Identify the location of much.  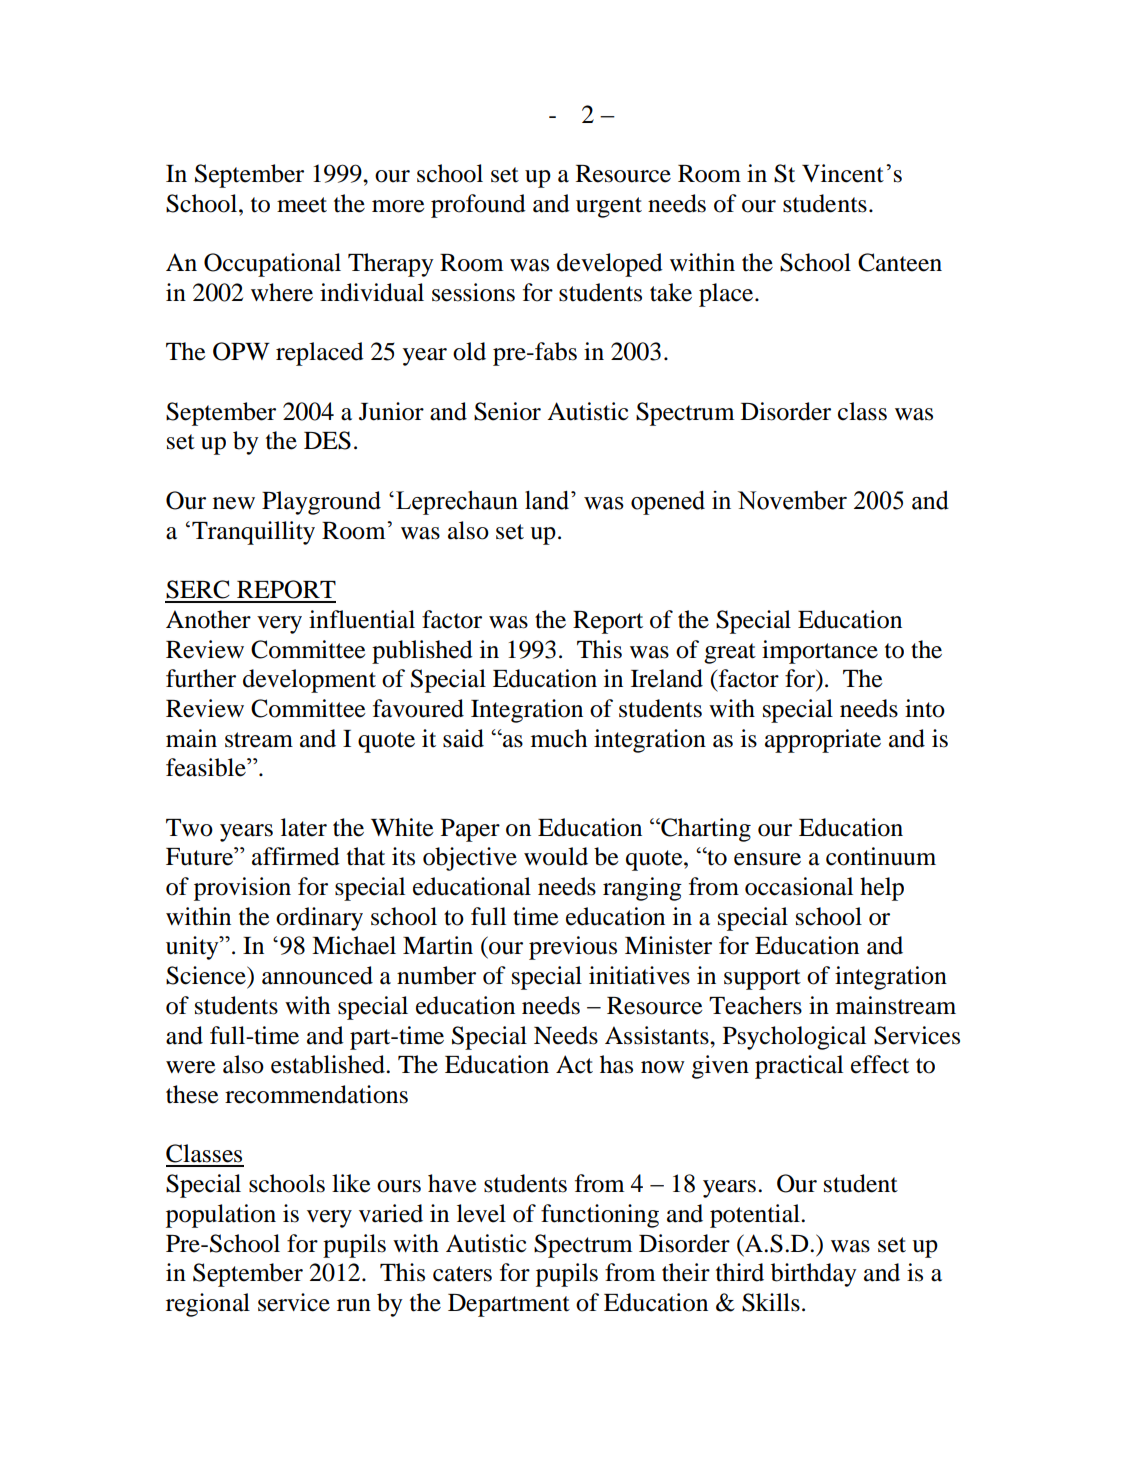
(559, 738).
